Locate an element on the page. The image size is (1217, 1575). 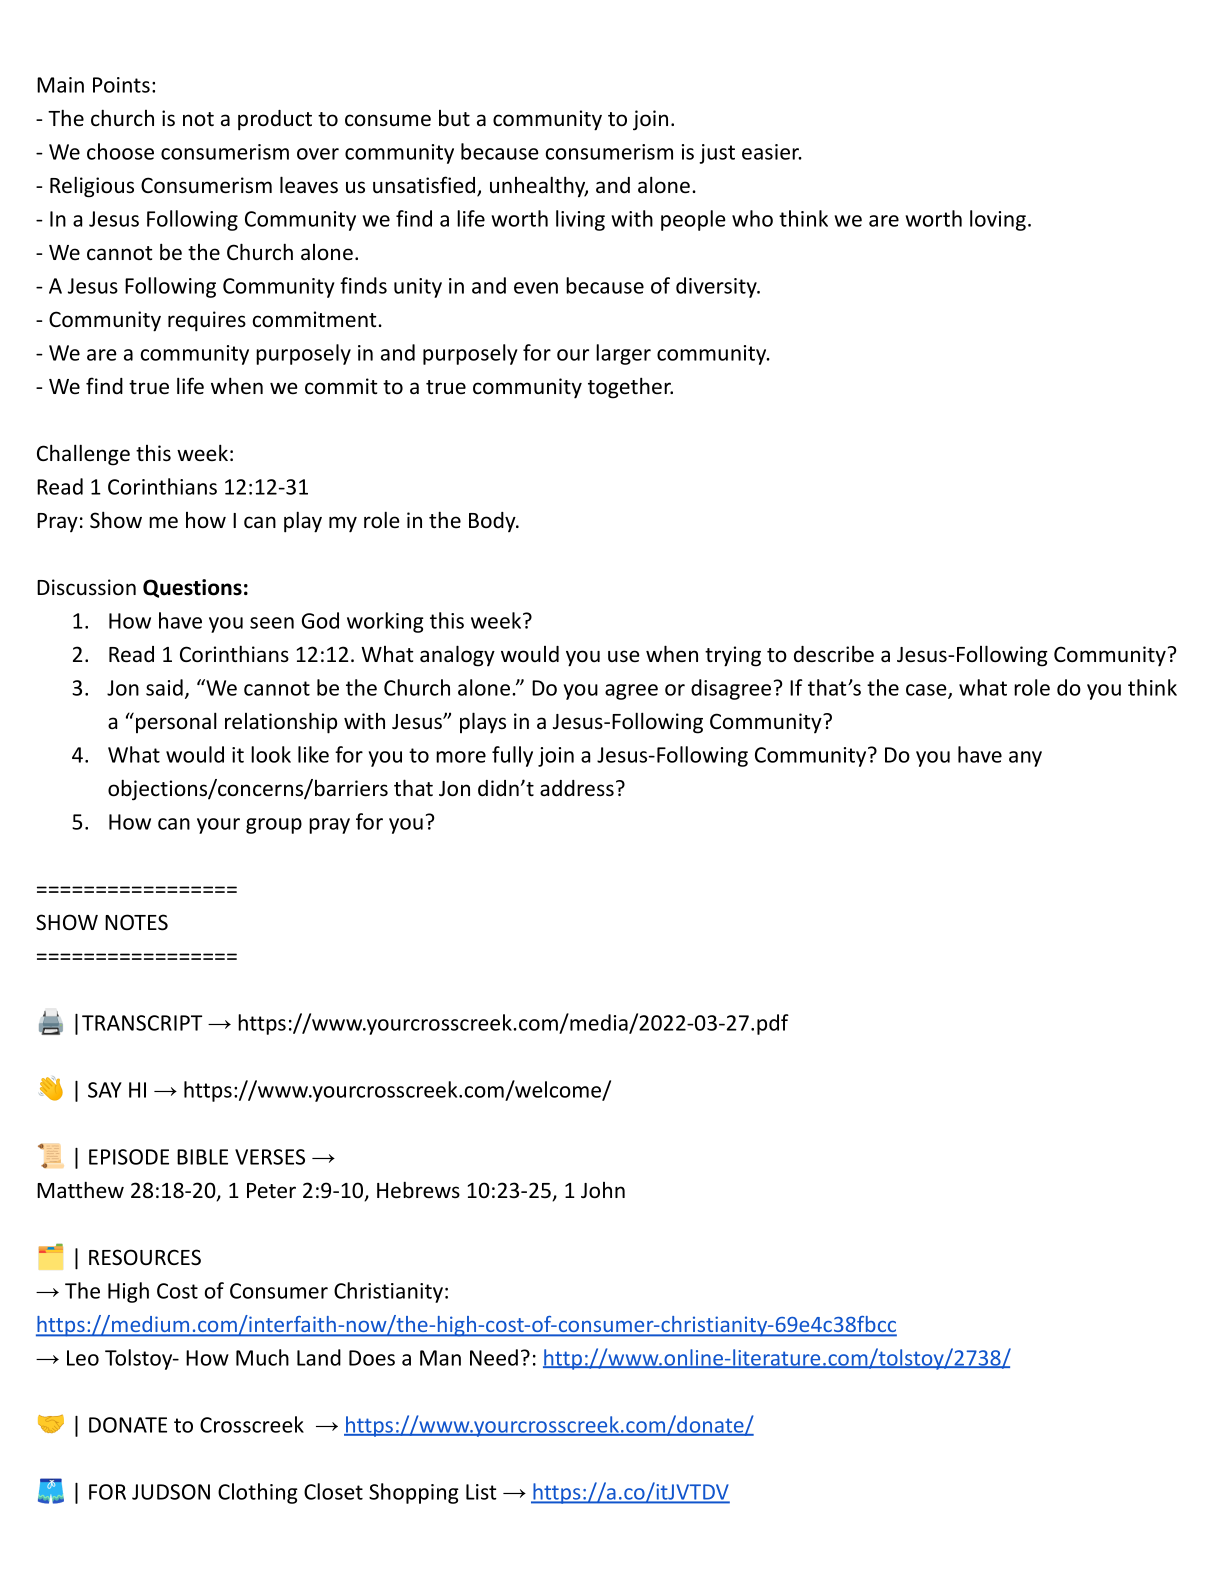
JUDSON is located at coordinates (171, 1492).
